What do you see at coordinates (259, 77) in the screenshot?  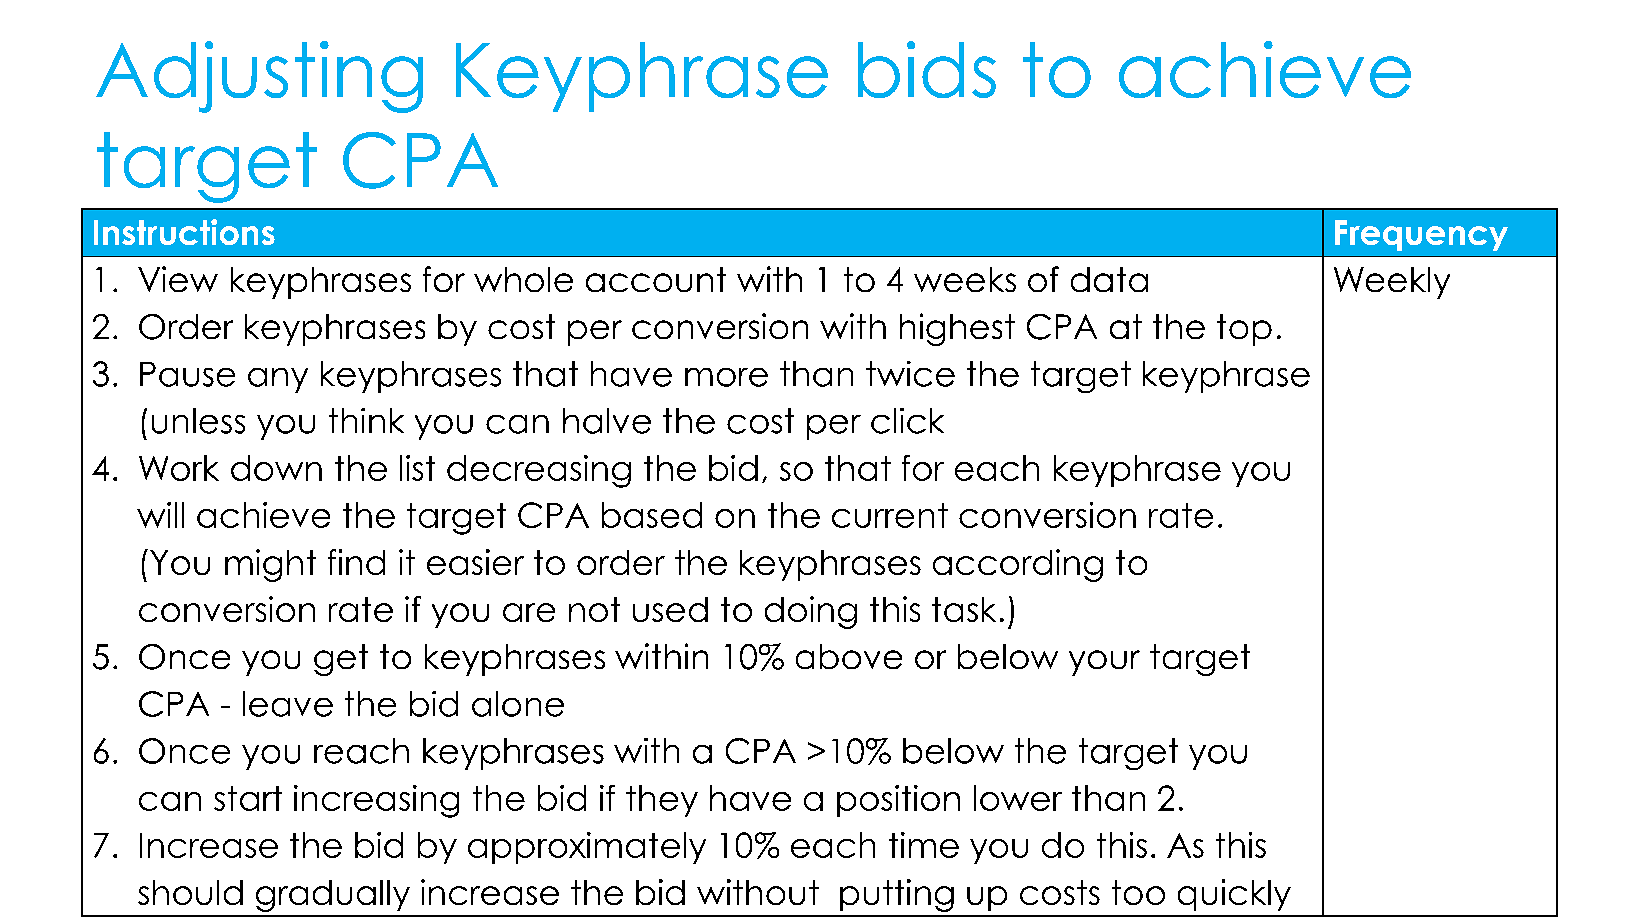 I see `Adjusting` at bounding box center [259, 77].
